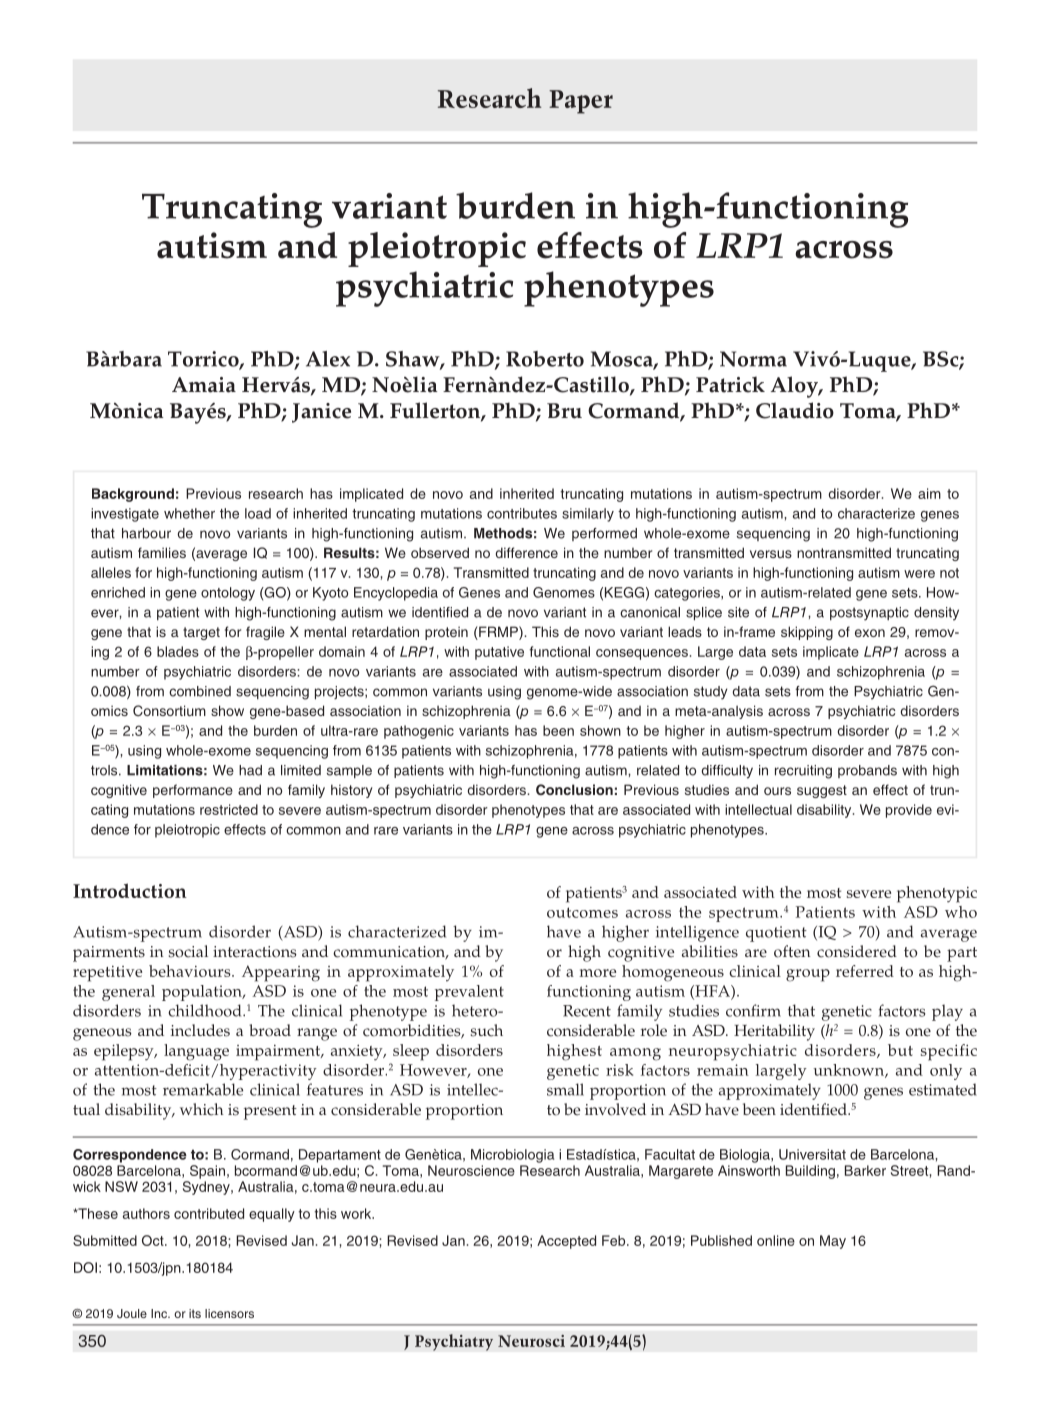  I want to click on social, so click(188, 951).
